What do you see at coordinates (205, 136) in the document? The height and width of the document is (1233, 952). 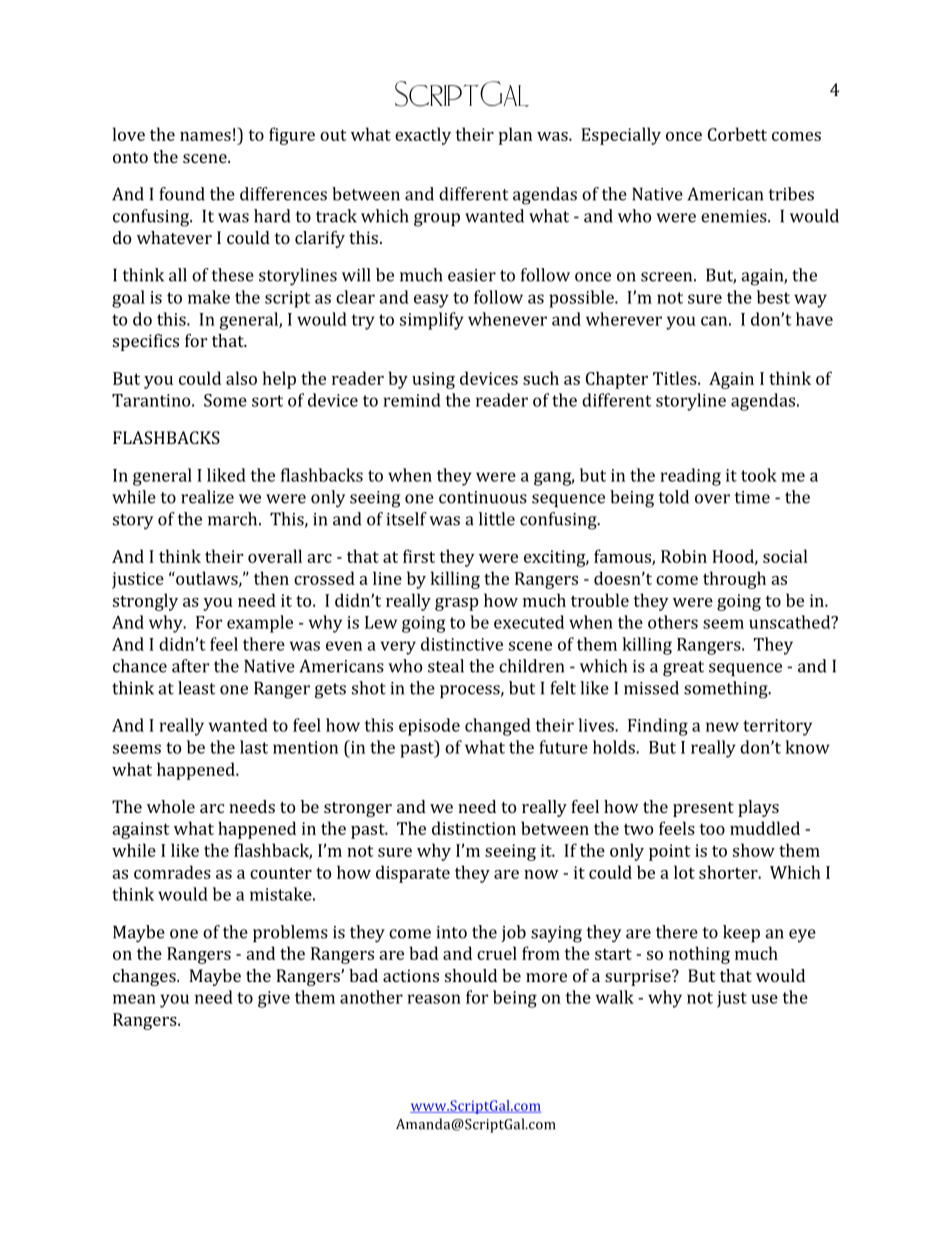 I see `names` at bounding box center [205, 136].
